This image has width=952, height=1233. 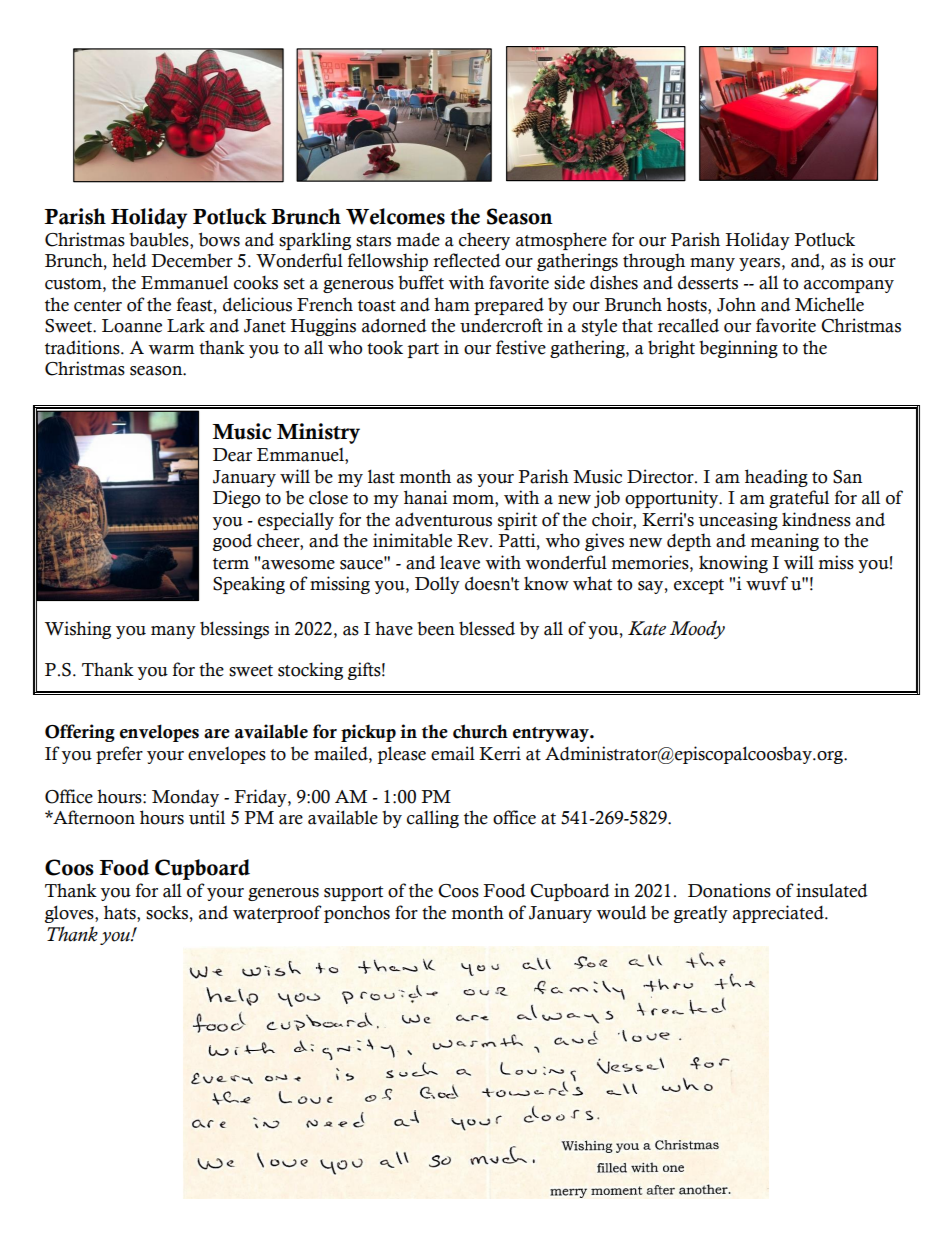 I want to click on baubles, so click(x=160, y=240).
